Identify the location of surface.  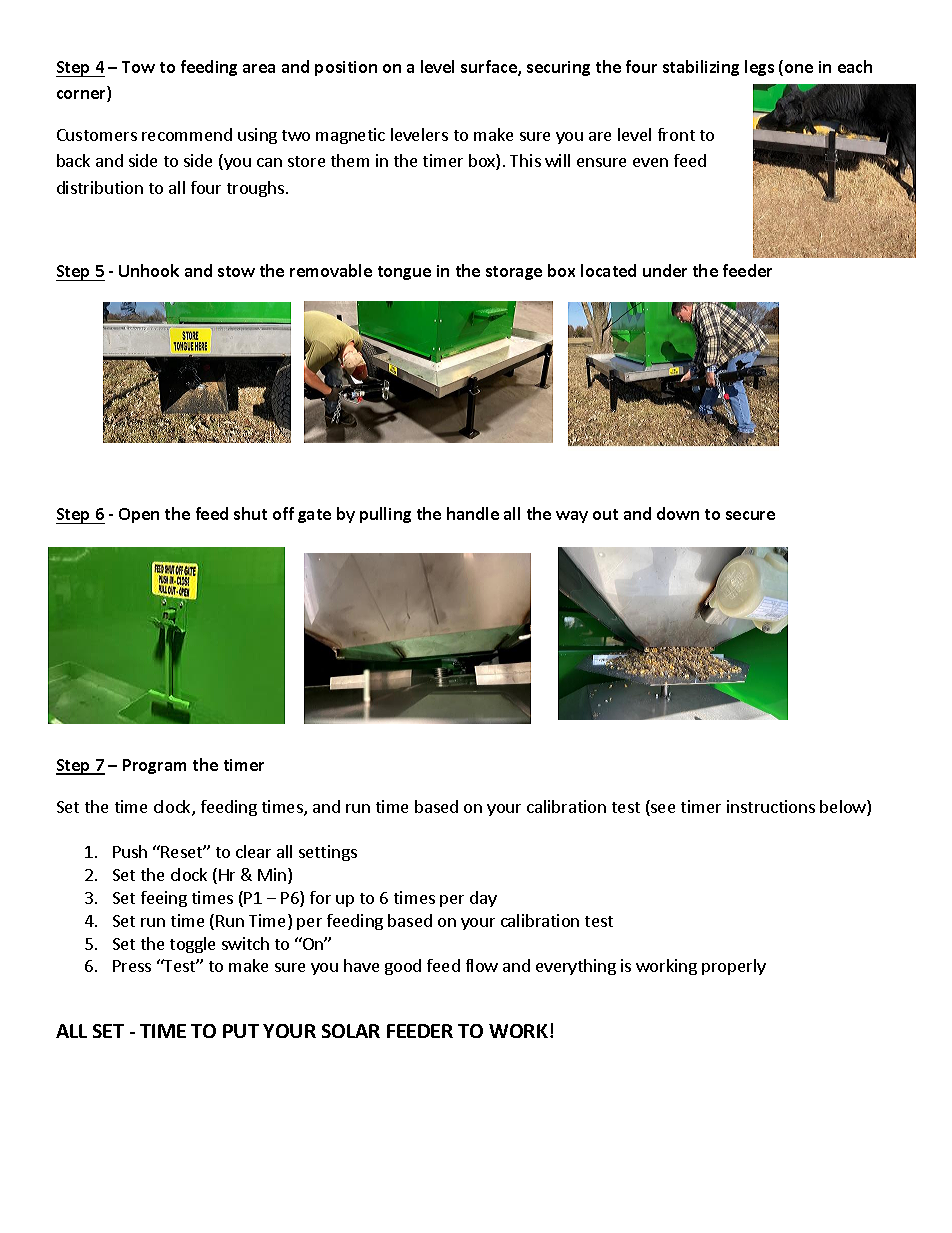
(490, 68).
